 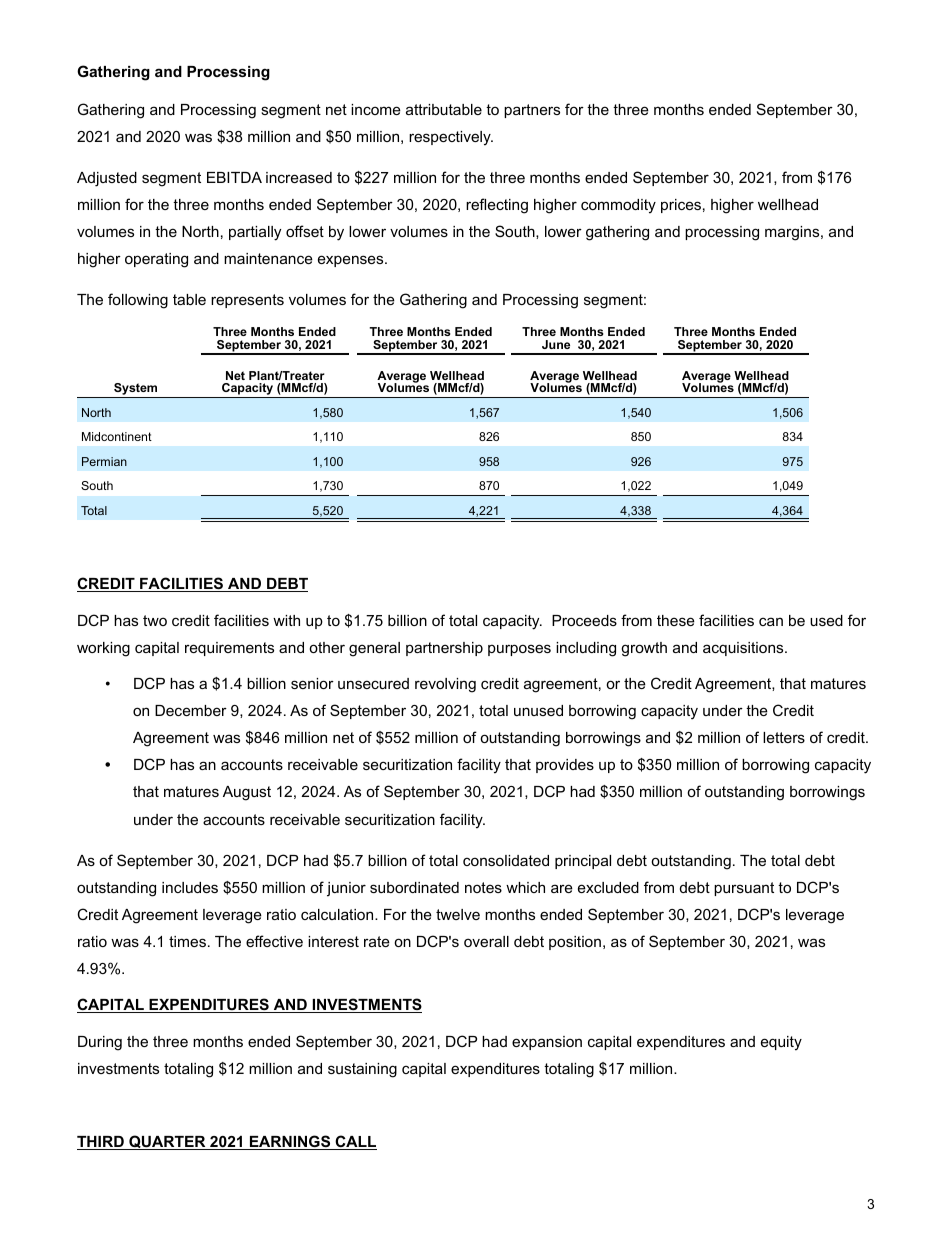 What do you see at coordinates (234, 177) in the screenshot?
I see `EBITDA` at bounding box center [234, 177].
